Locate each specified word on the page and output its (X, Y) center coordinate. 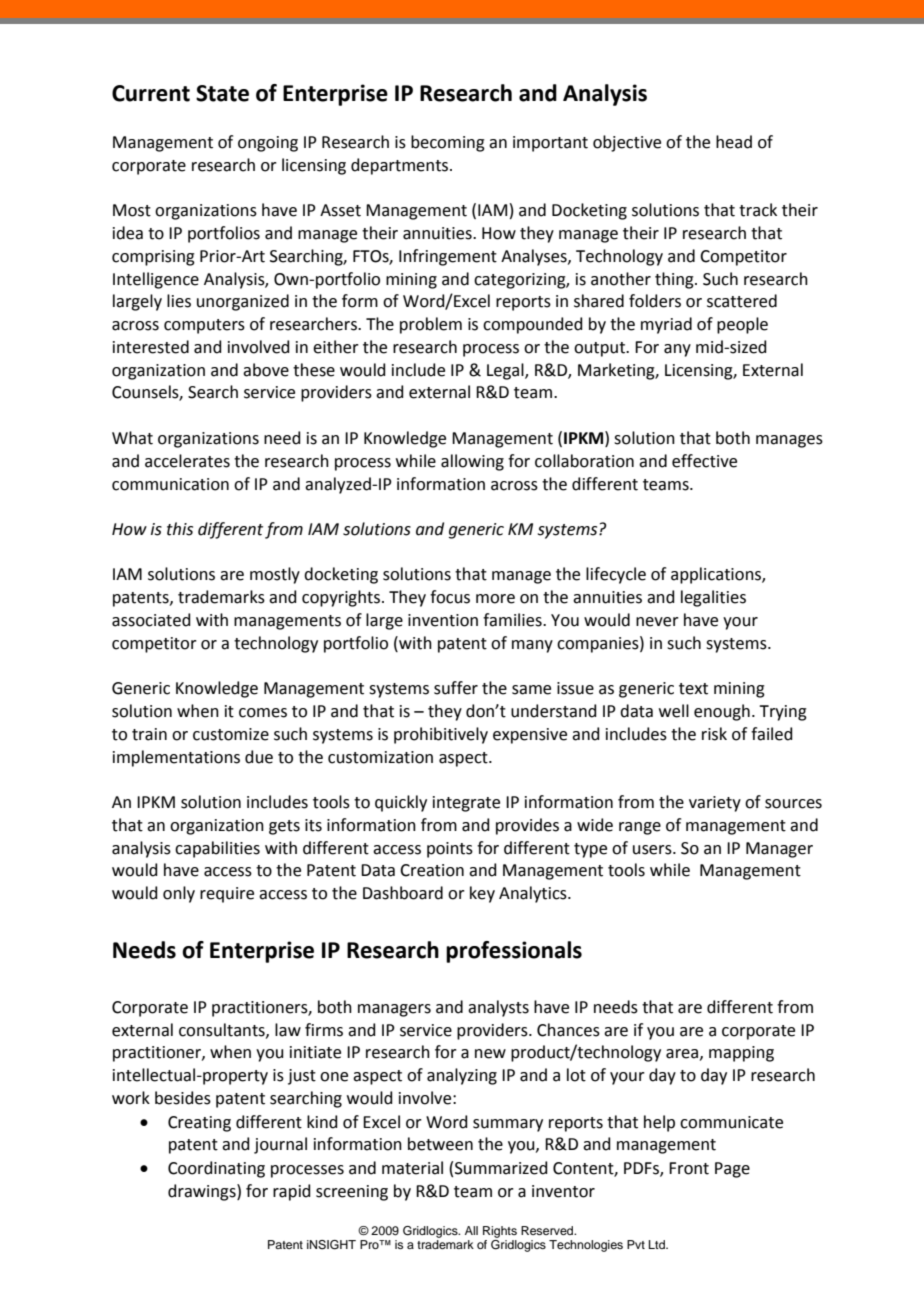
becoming (448, 143)
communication (170, 484)
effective (704, 461)
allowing (472, 462)
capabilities (217, 849)
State (222, 93)
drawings (203, 1192)
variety (715, 804)
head (734, 142)
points (450, 850)
